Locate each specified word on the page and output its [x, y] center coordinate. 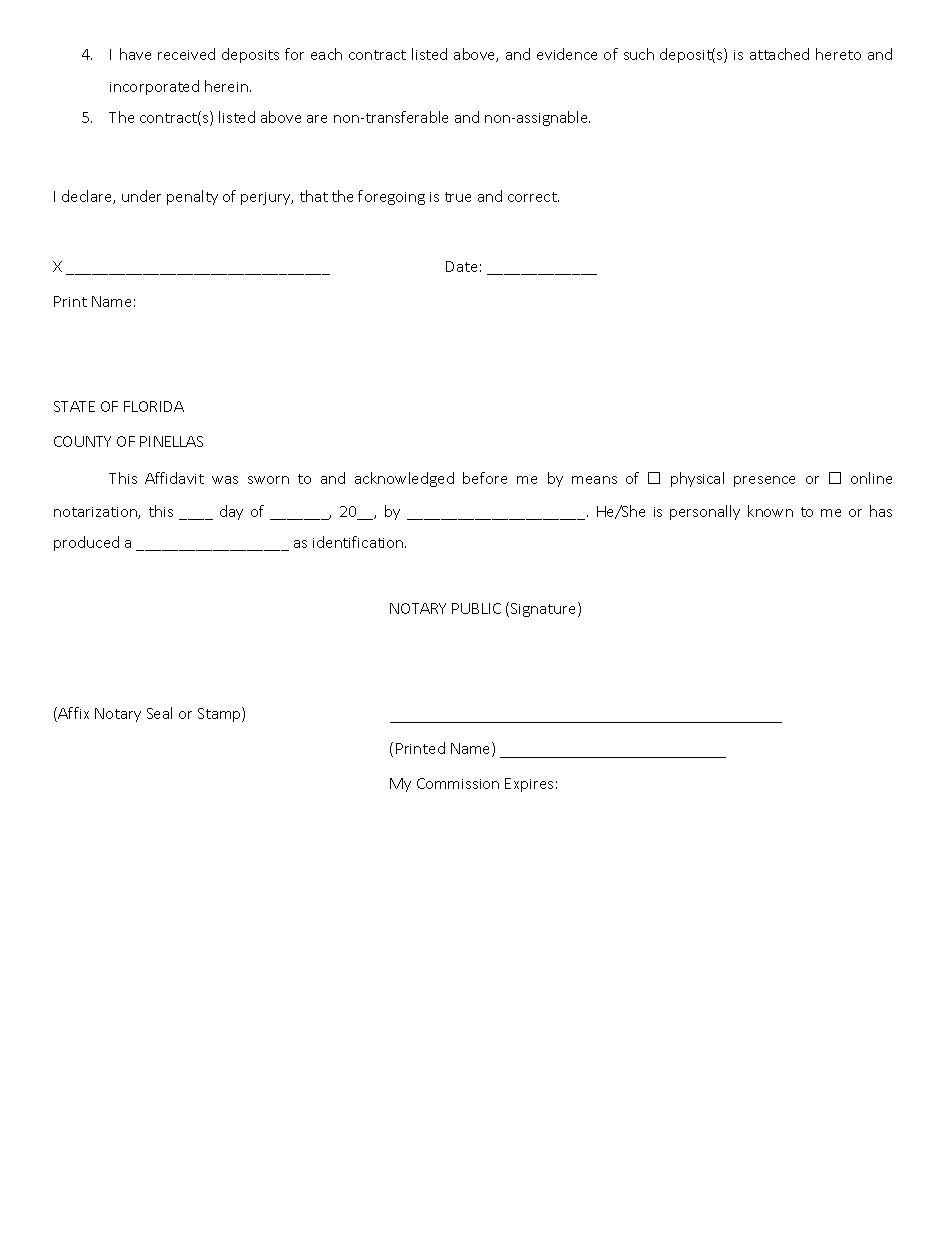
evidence [567, 54]
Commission [458, 783]
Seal [159, 713]
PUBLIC [476, 608]
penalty [192, 197]
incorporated [154, 87]
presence [764, 481]
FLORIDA [154, 406]
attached [779, 54]
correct [533, 197]
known [770, 511]
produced [86, 543]
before [485, 478]
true [458, 197]
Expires [529, 785]
